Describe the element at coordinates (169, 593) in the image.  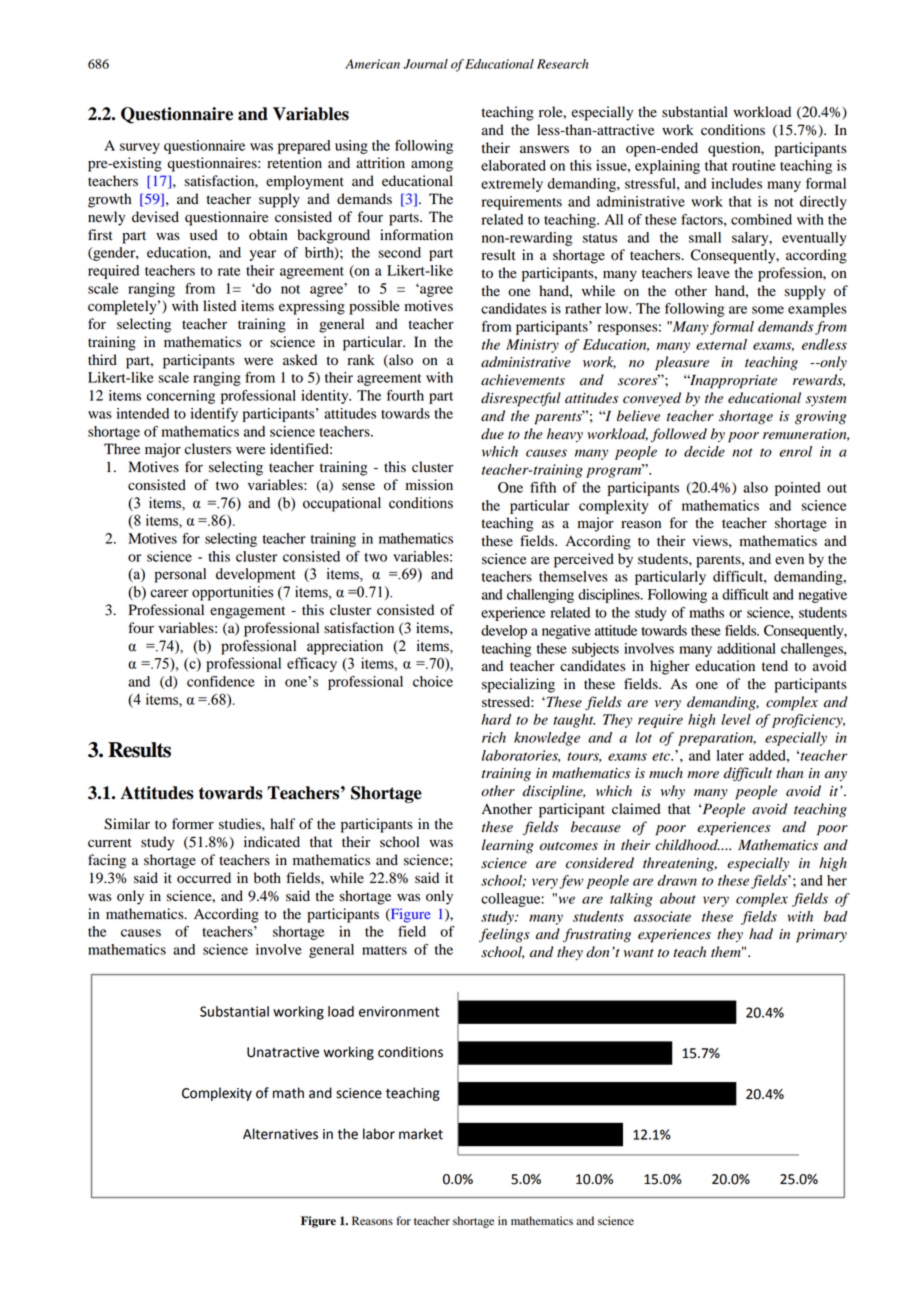
I see `career` at that location.
